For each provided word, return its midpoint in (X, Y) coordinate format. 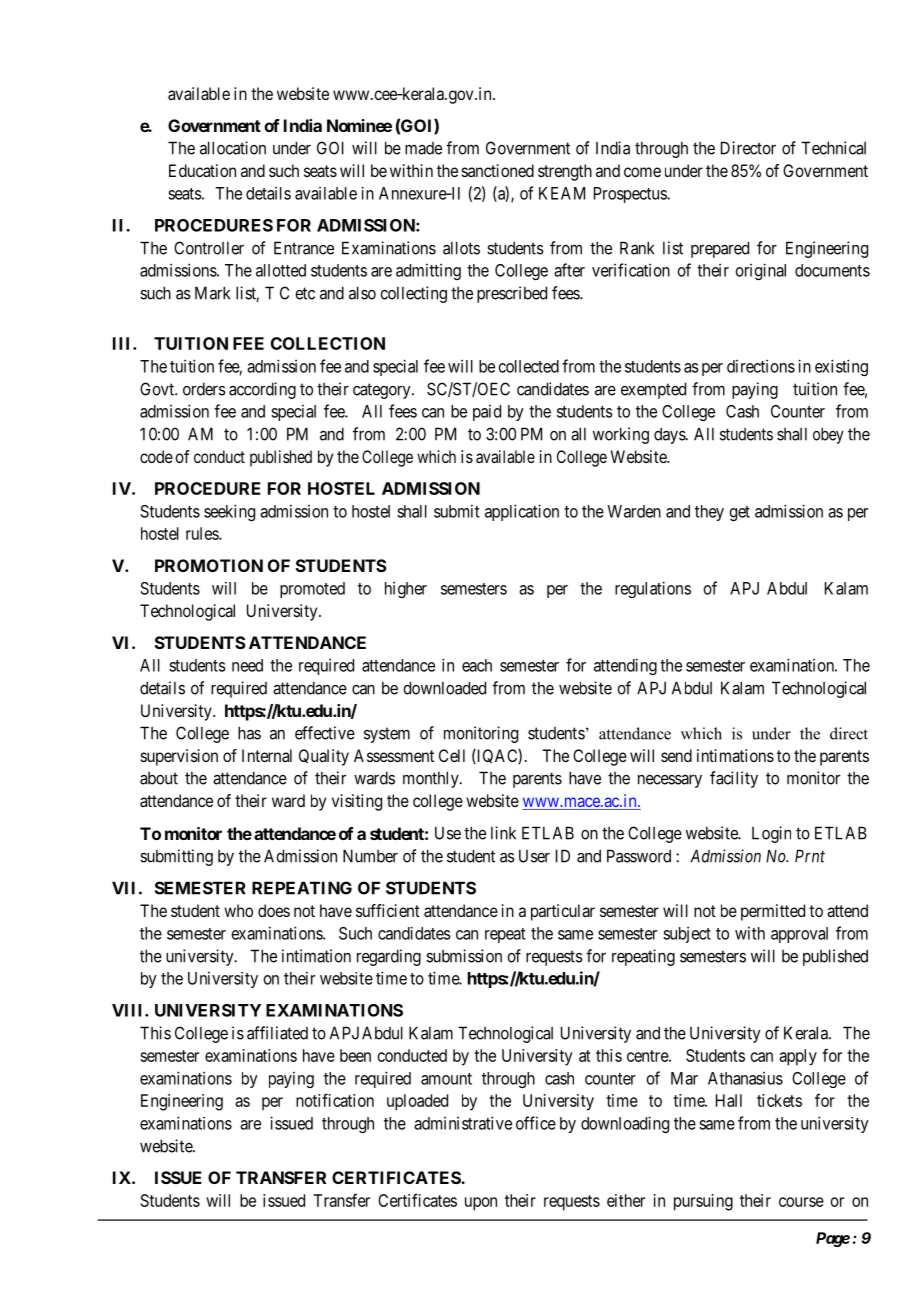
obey (828, 436)
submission (464, 956)
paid (487, 412)
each (477, 665)
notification (335, 1100)
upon (481, 1204)
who (238, 910)
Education (202, 170)
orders (204, 389)
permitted (773, 912)
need (247, 665)
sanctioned (498, 170)
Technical (833, 148)
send (676, 755)
